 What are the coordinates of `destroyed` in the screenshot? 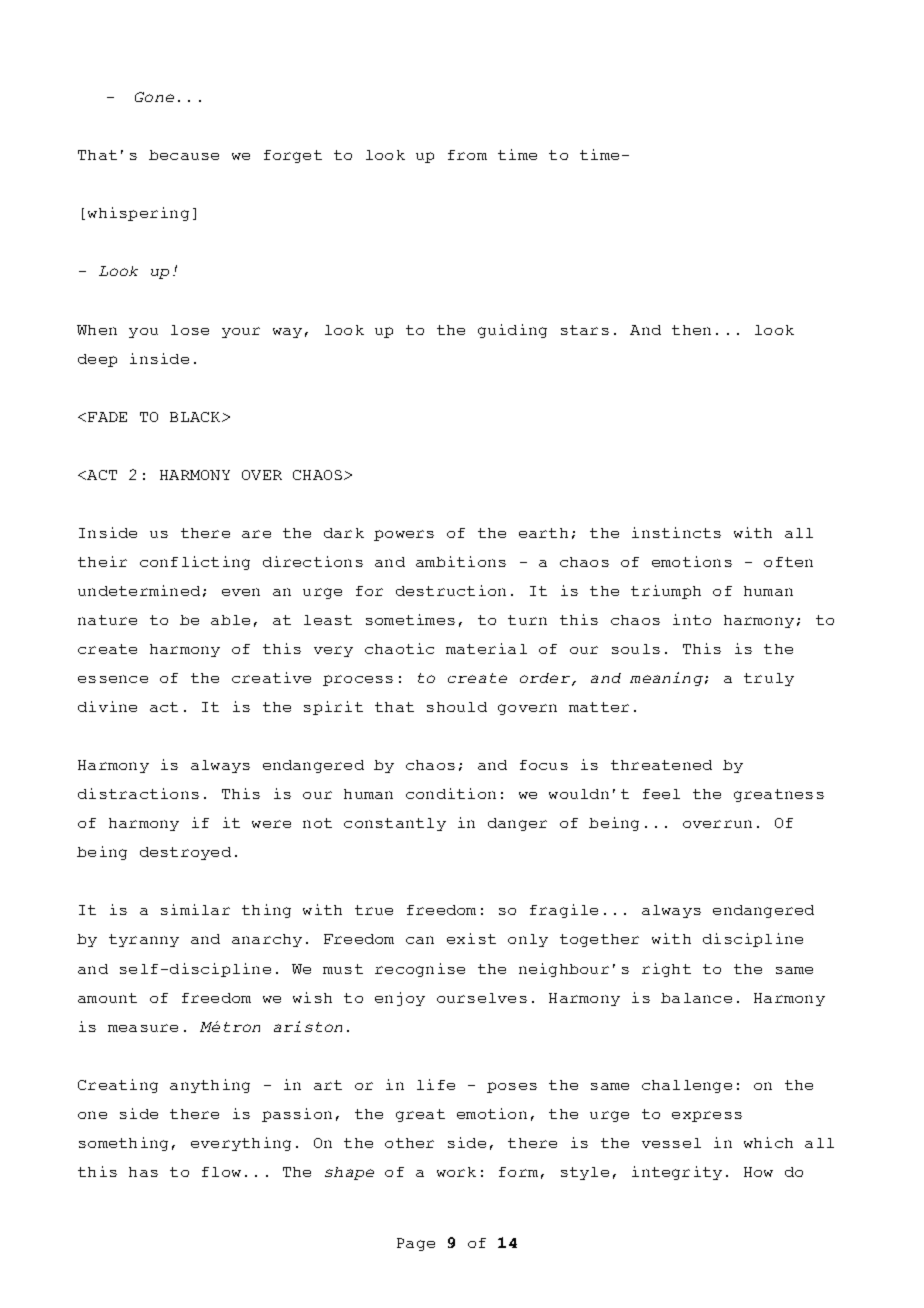 It's located at (185, 853).
